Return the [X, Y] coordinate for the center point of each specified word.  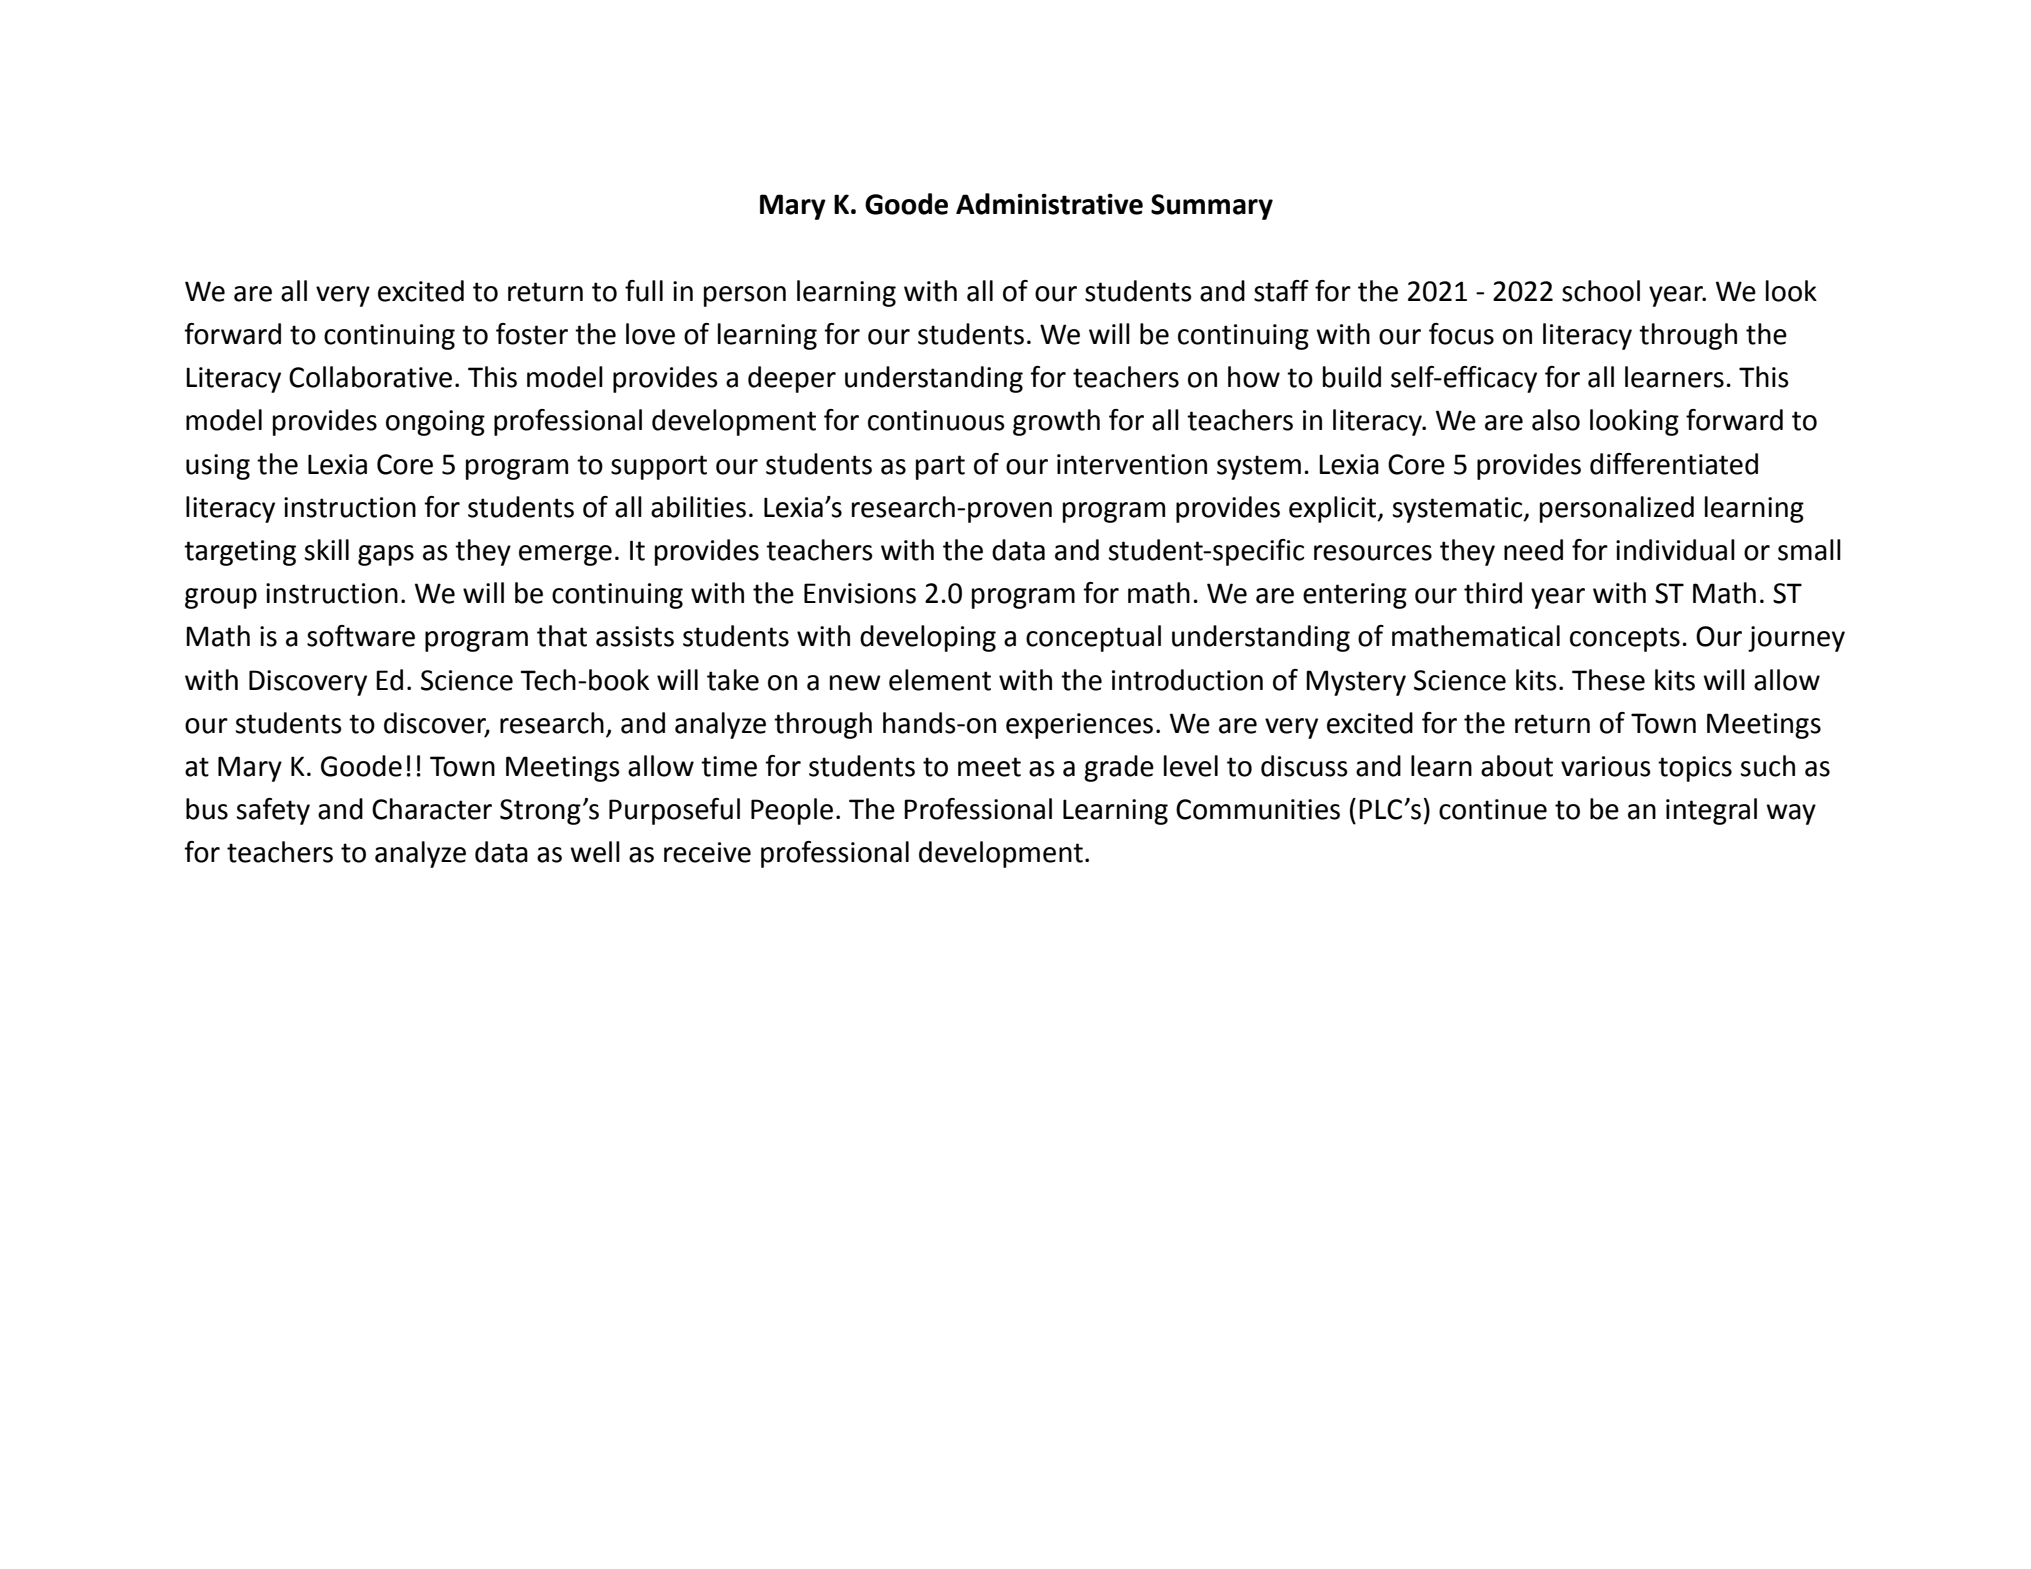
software [361, 636]
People [792, 811]
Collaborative [370, 377]
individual [1675, 550]
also [1556, 420]
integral [1711, 811]
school [1601, 291]
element [940, 680]
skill [327, 550]
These [1608, 680]
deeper [792, 379]
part [940, 467]
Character [432, 809]
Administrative [1049, 204]
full [644, 291]
